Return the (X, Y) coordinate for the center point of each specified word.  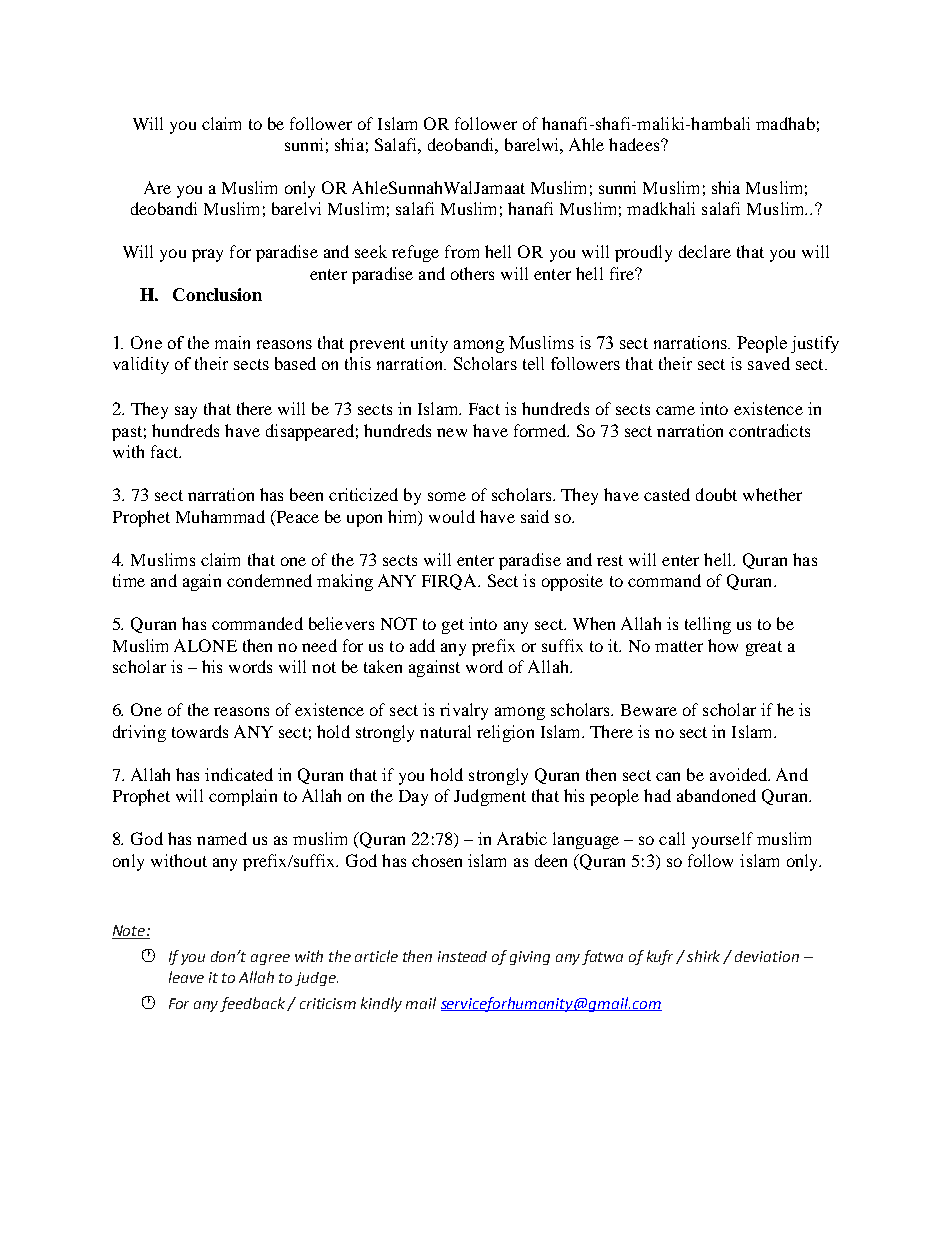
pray (207, 255)
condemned (269, 580)
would (452, 516)
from (462, 251)
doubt (716, 494)
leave (186, 977)
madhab (785, 123)
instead (462, 956)
